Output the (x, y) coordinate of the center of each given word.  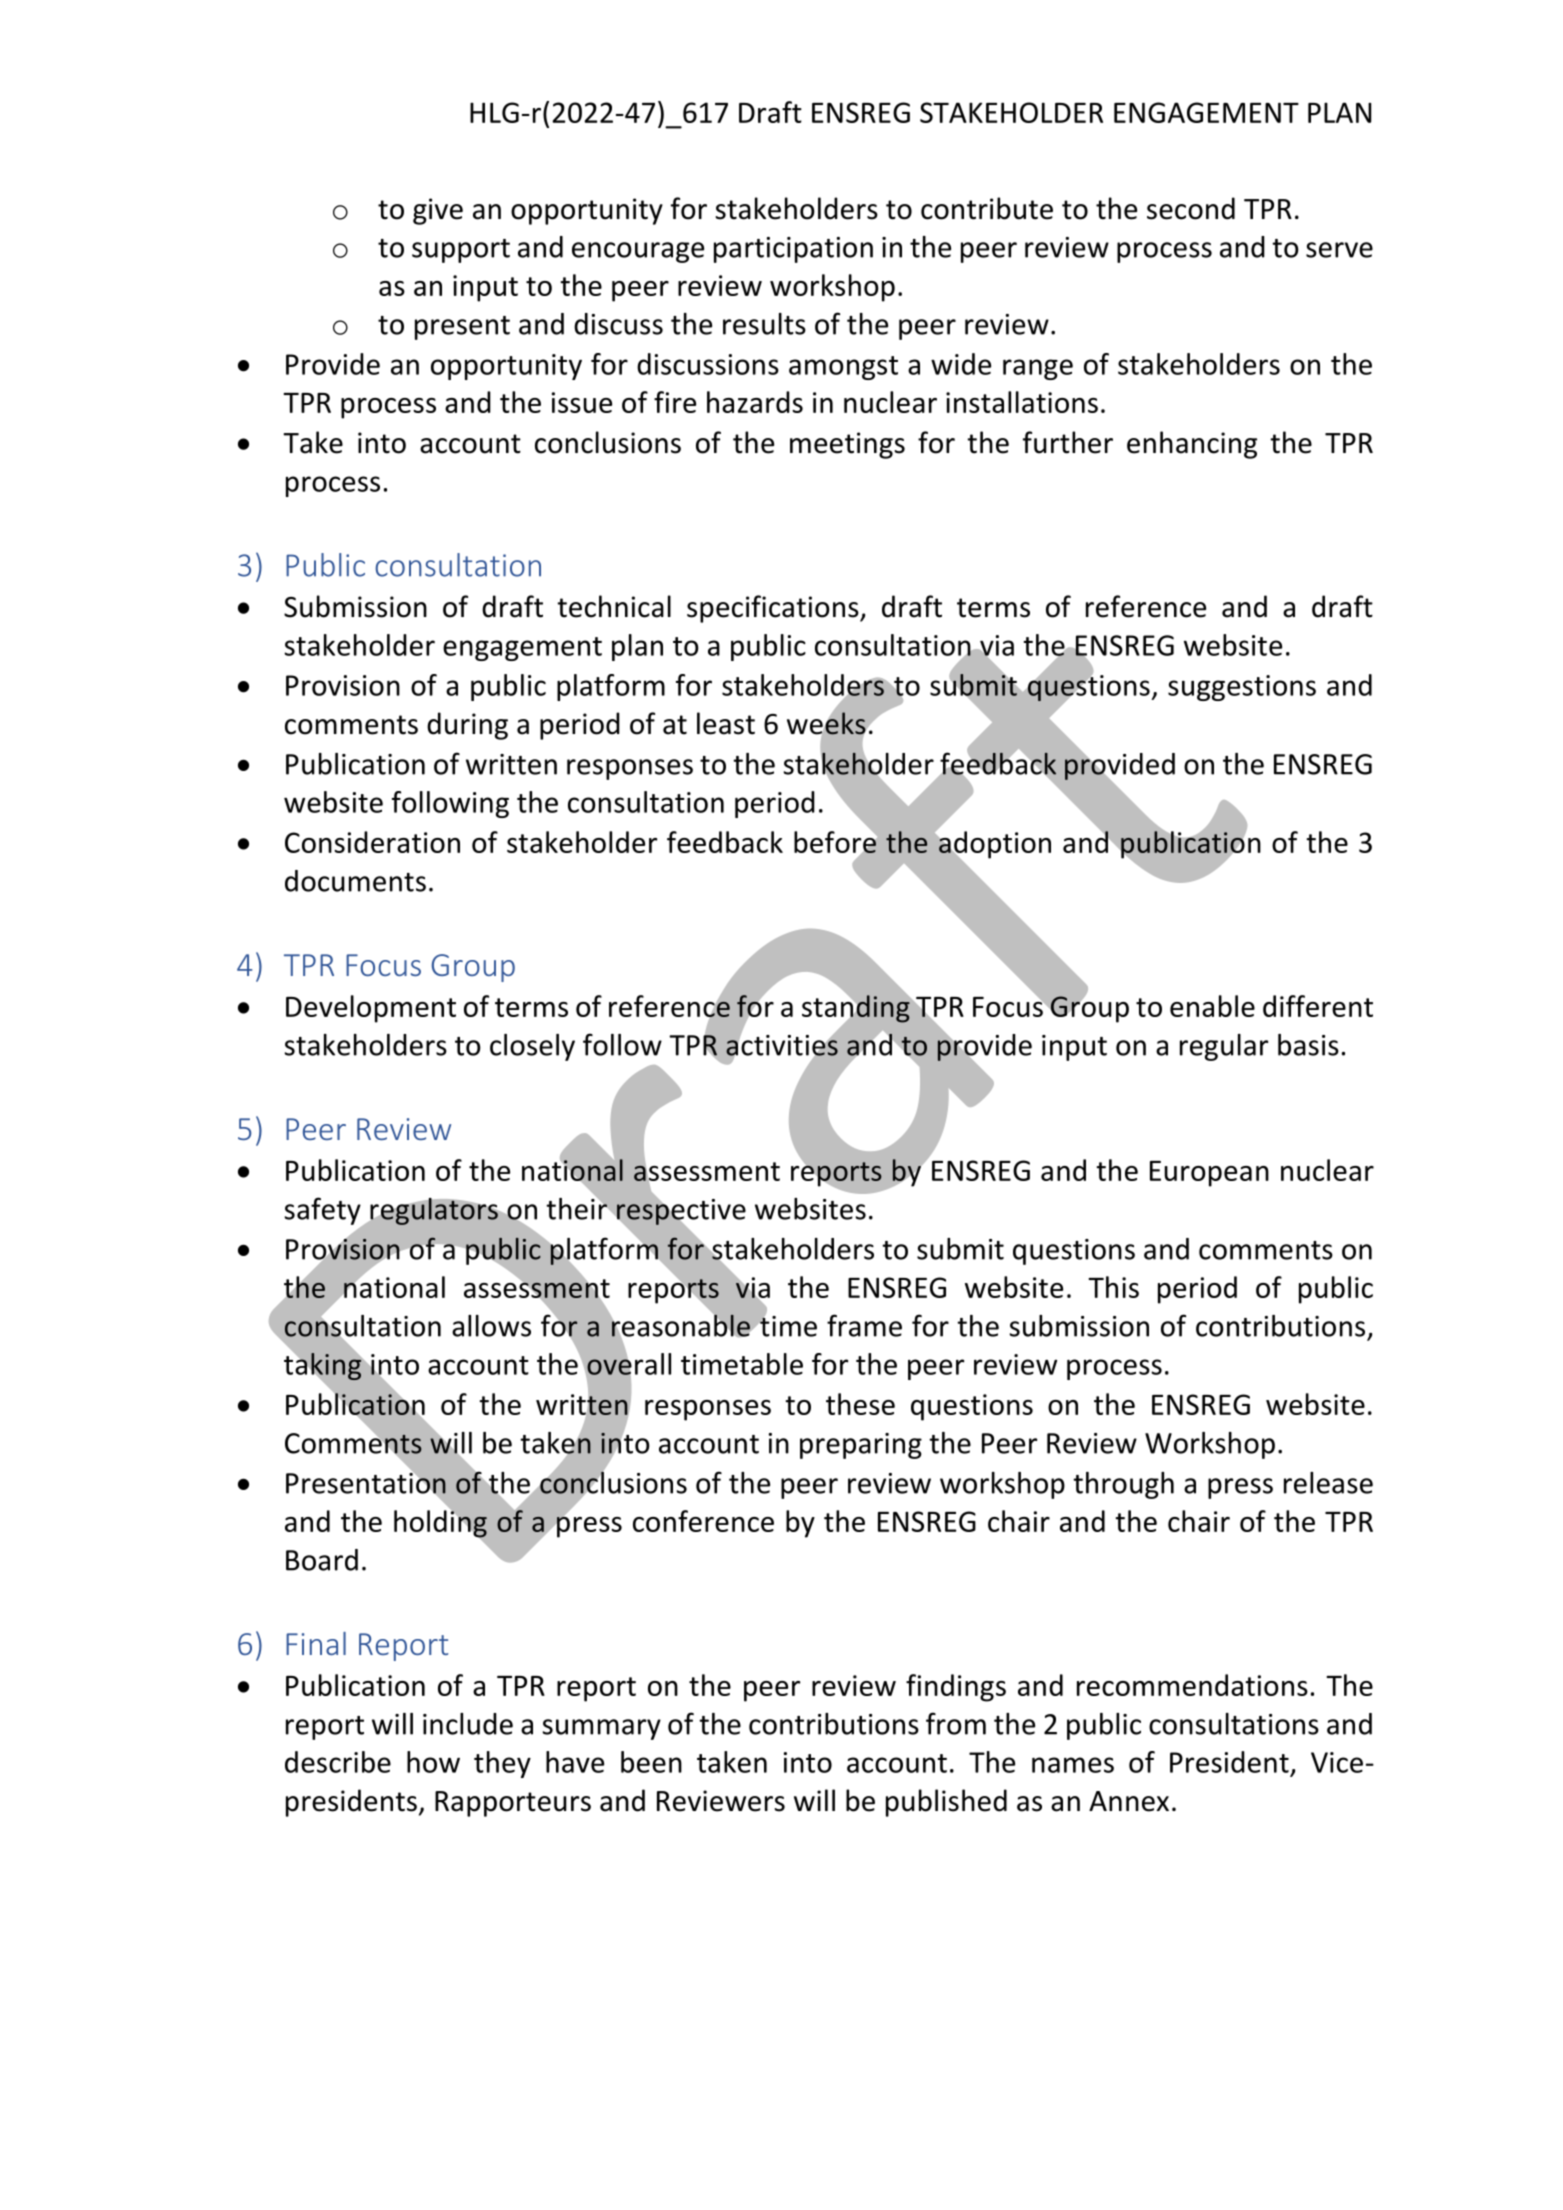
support (461, 251)
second (1191, 208)
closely (532, 1047)
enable (1212, 1006)
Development (371, 1009)
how (433, 1762)
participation (793, 250)
